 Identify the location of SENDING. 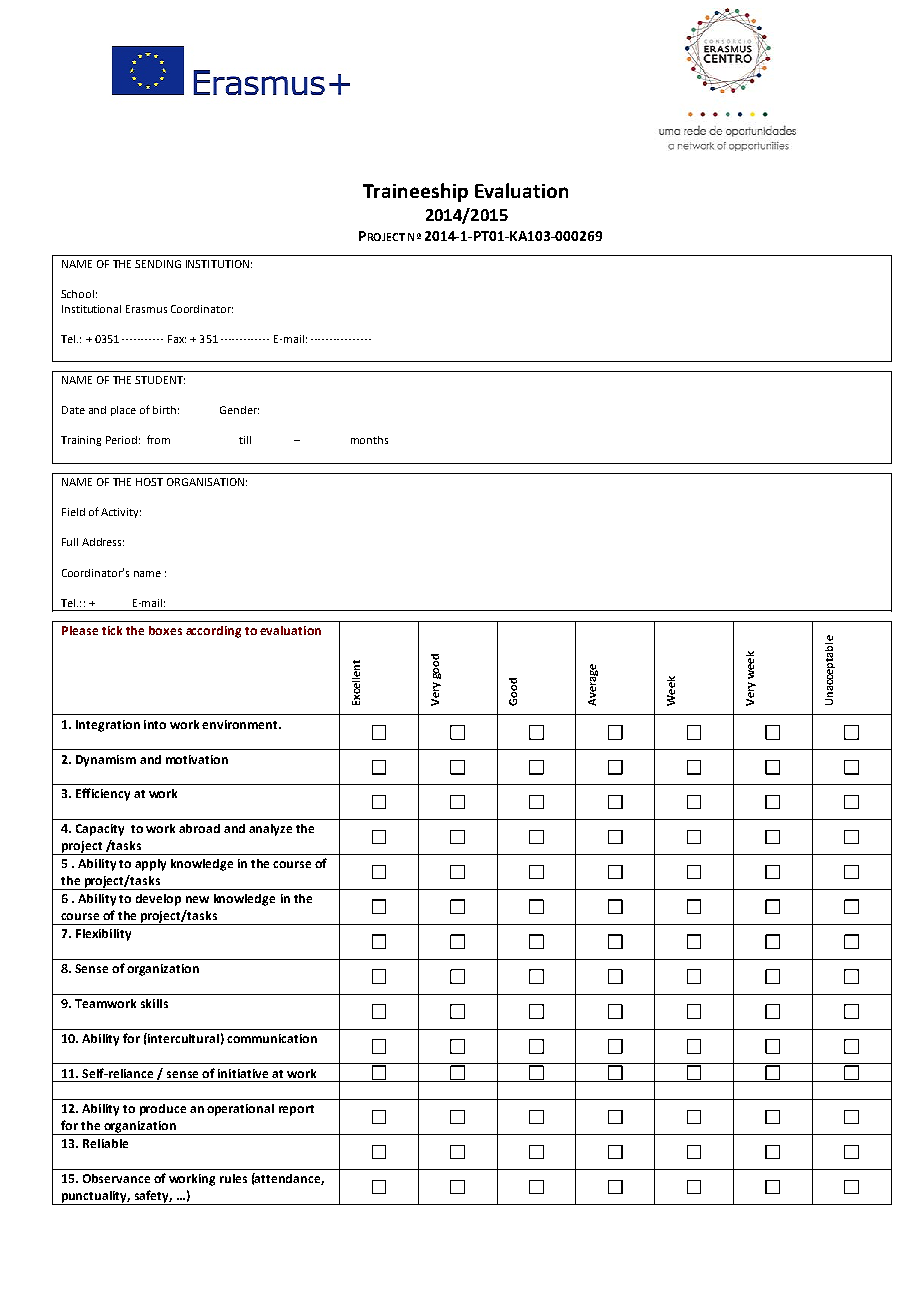
(158, 264).
